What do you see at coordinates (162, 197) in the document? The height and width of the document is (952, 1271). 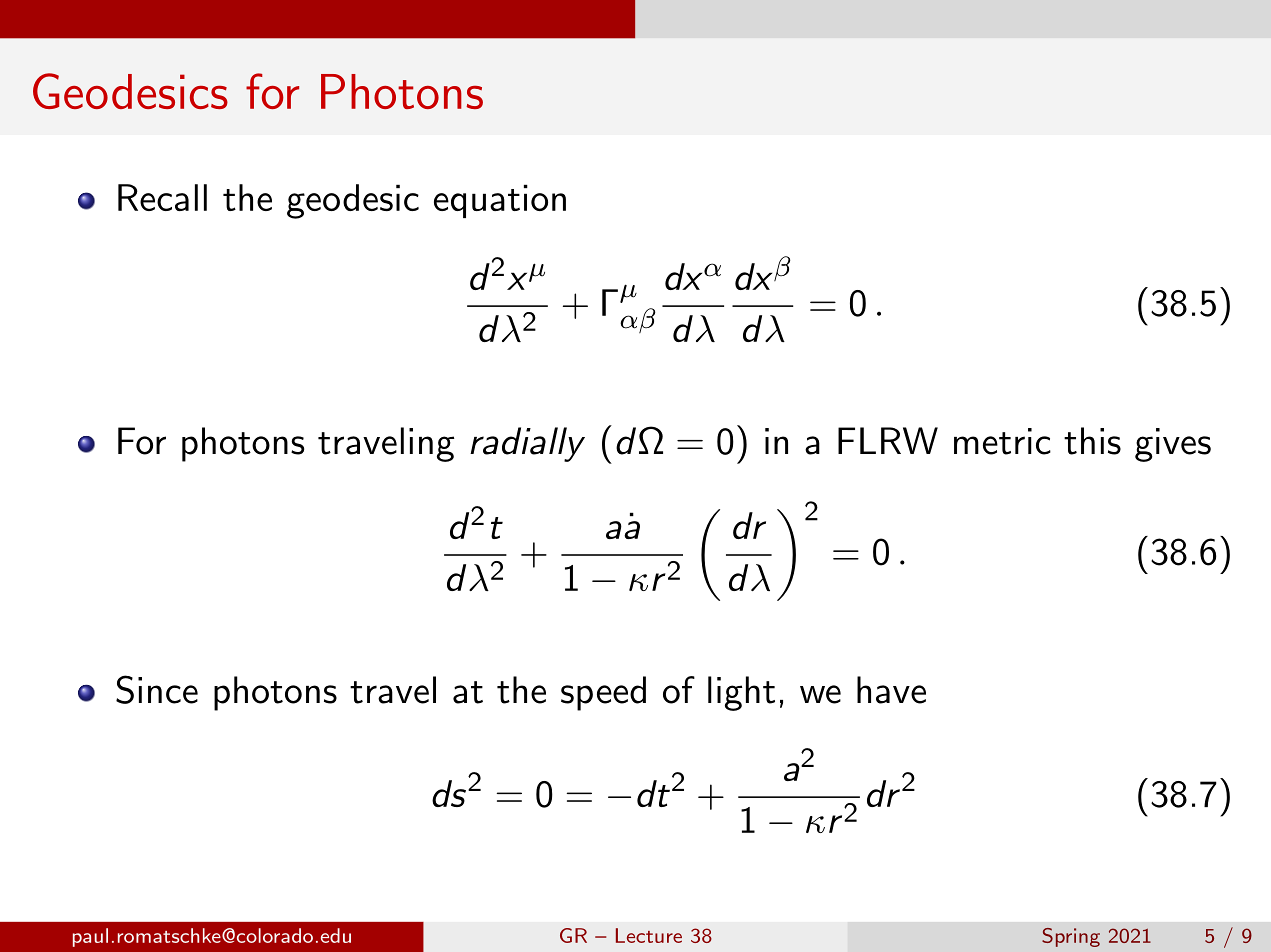 I see `Recall` at bounding box center [162, 197].
